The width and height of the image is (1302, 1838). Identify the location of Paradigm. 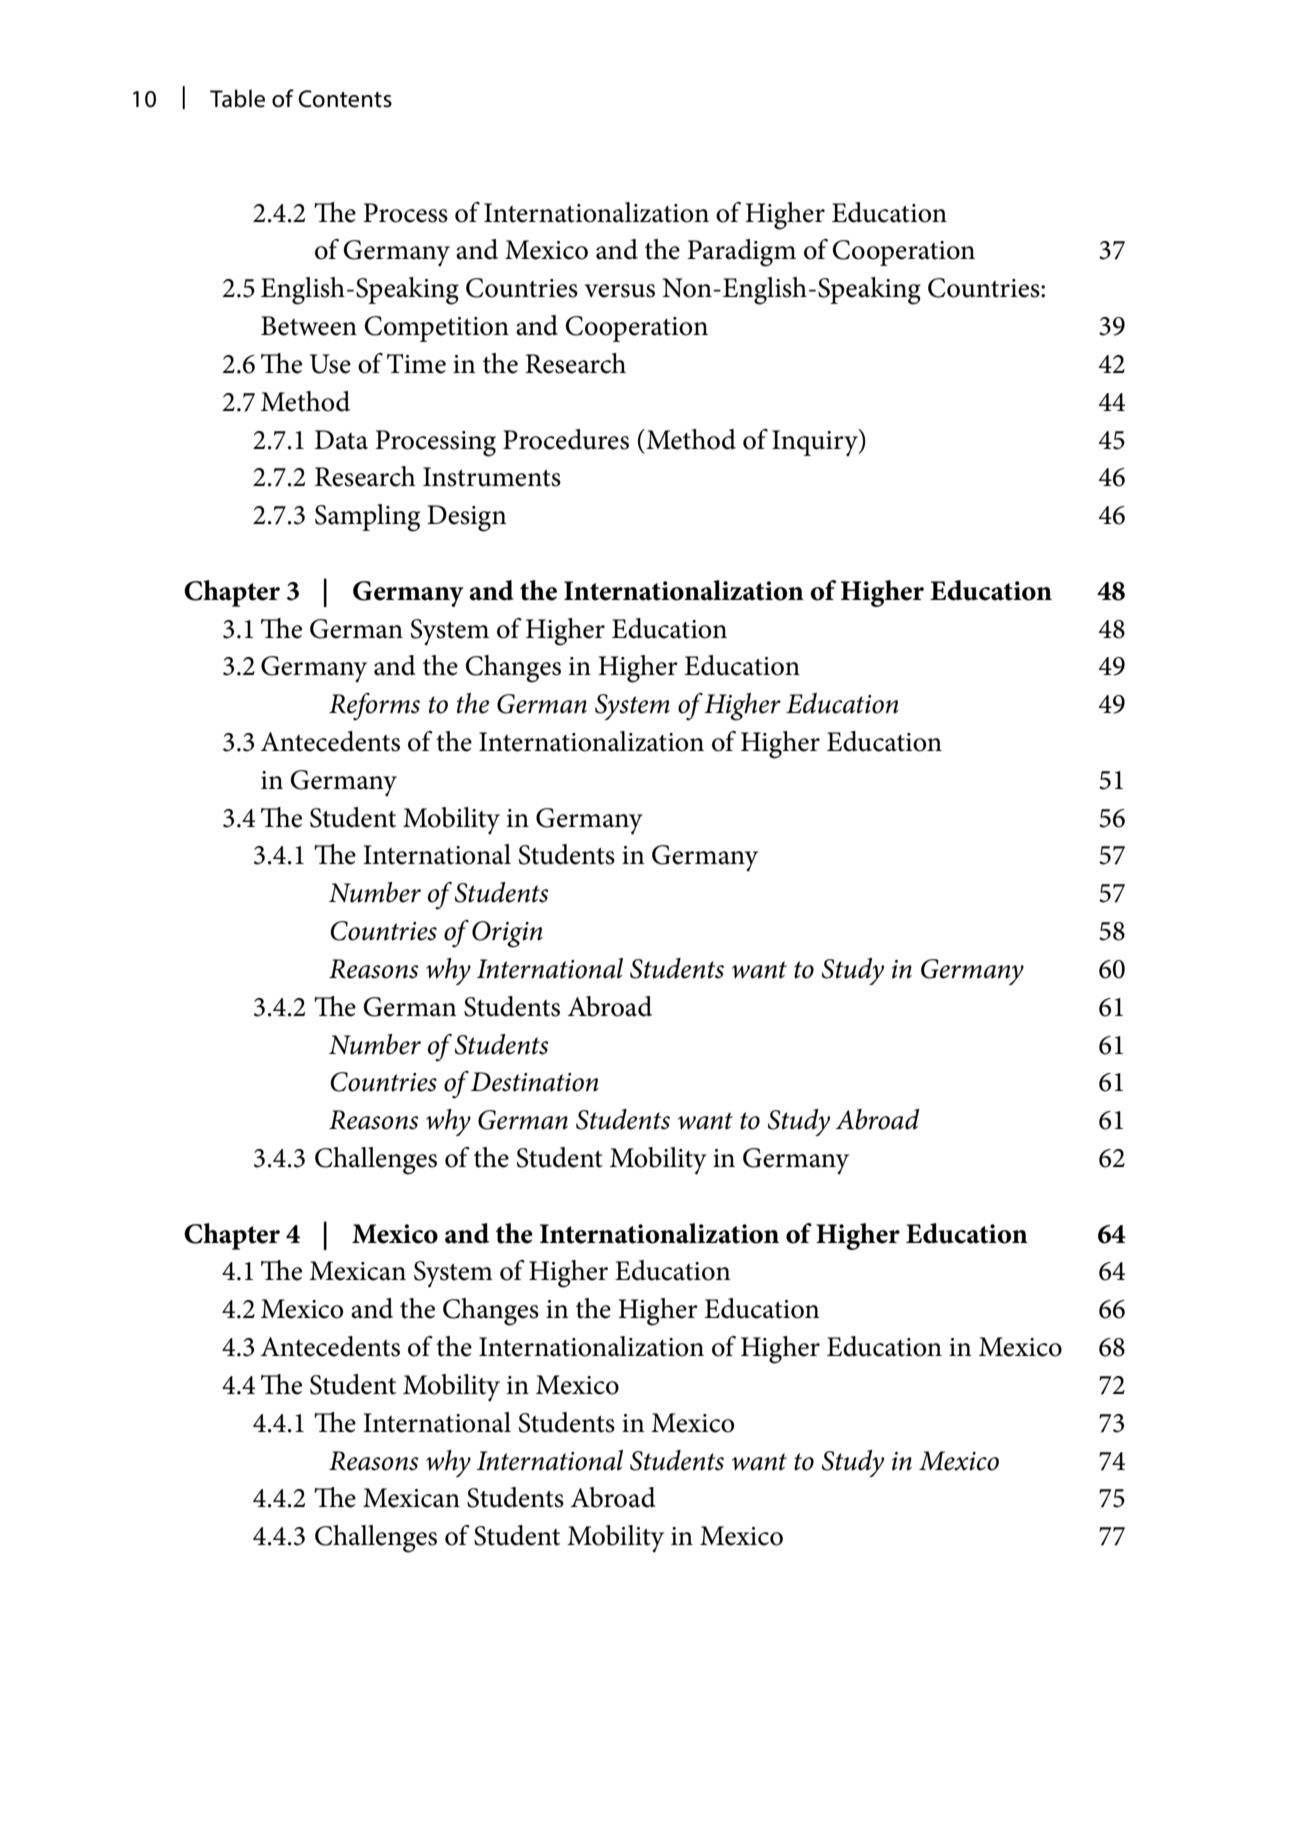
(741, 253).
